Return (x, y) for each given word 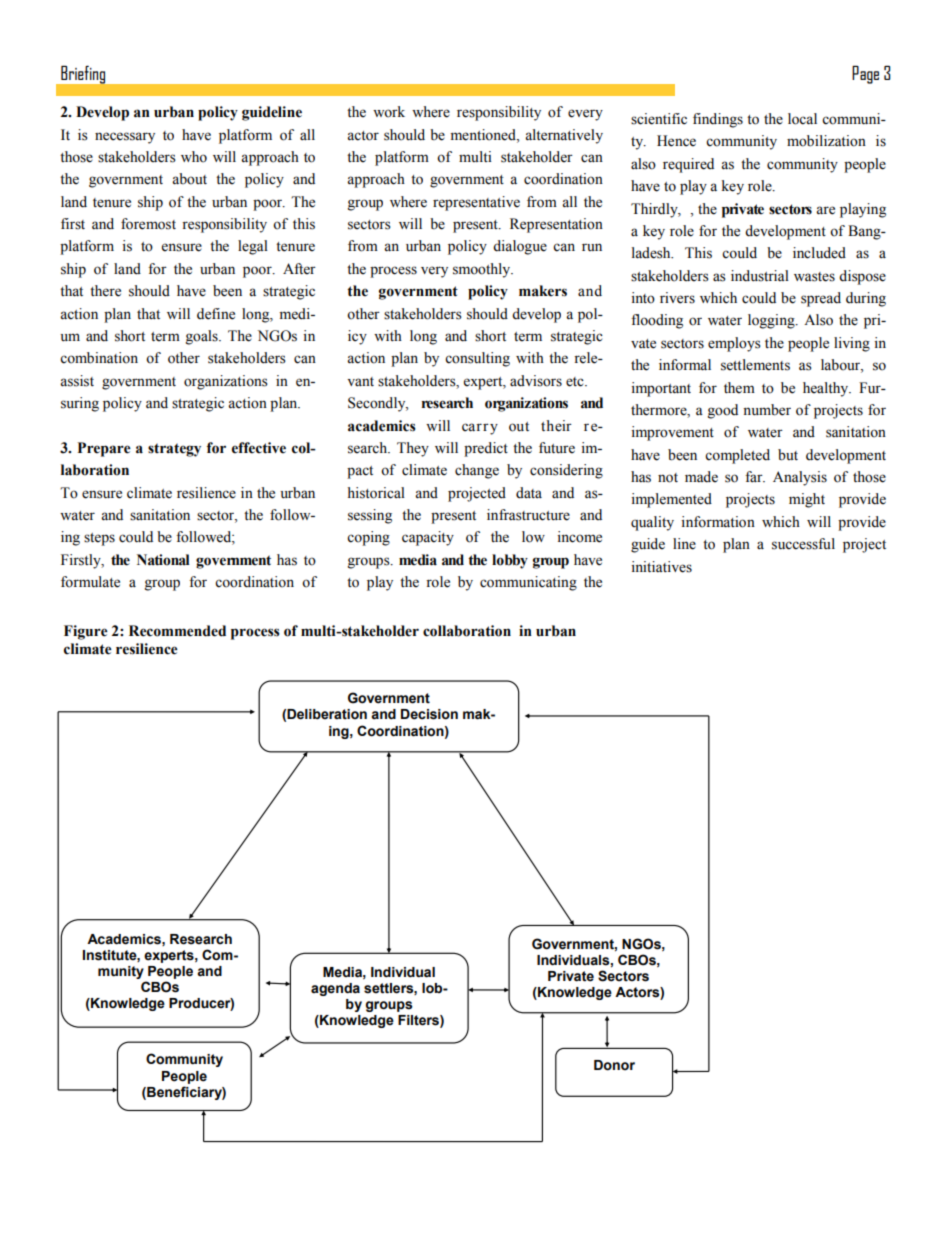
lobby (510, 561)
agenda (335, 989)
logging (772, 321)
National (163, 560)
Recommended (177, 631)
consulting (477, 359)
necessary (125, 138)
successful (803, 544)
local (802, 119)
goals (203, 337)
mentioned (484, 135)
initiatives (661, 567)
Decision (429, 714)
